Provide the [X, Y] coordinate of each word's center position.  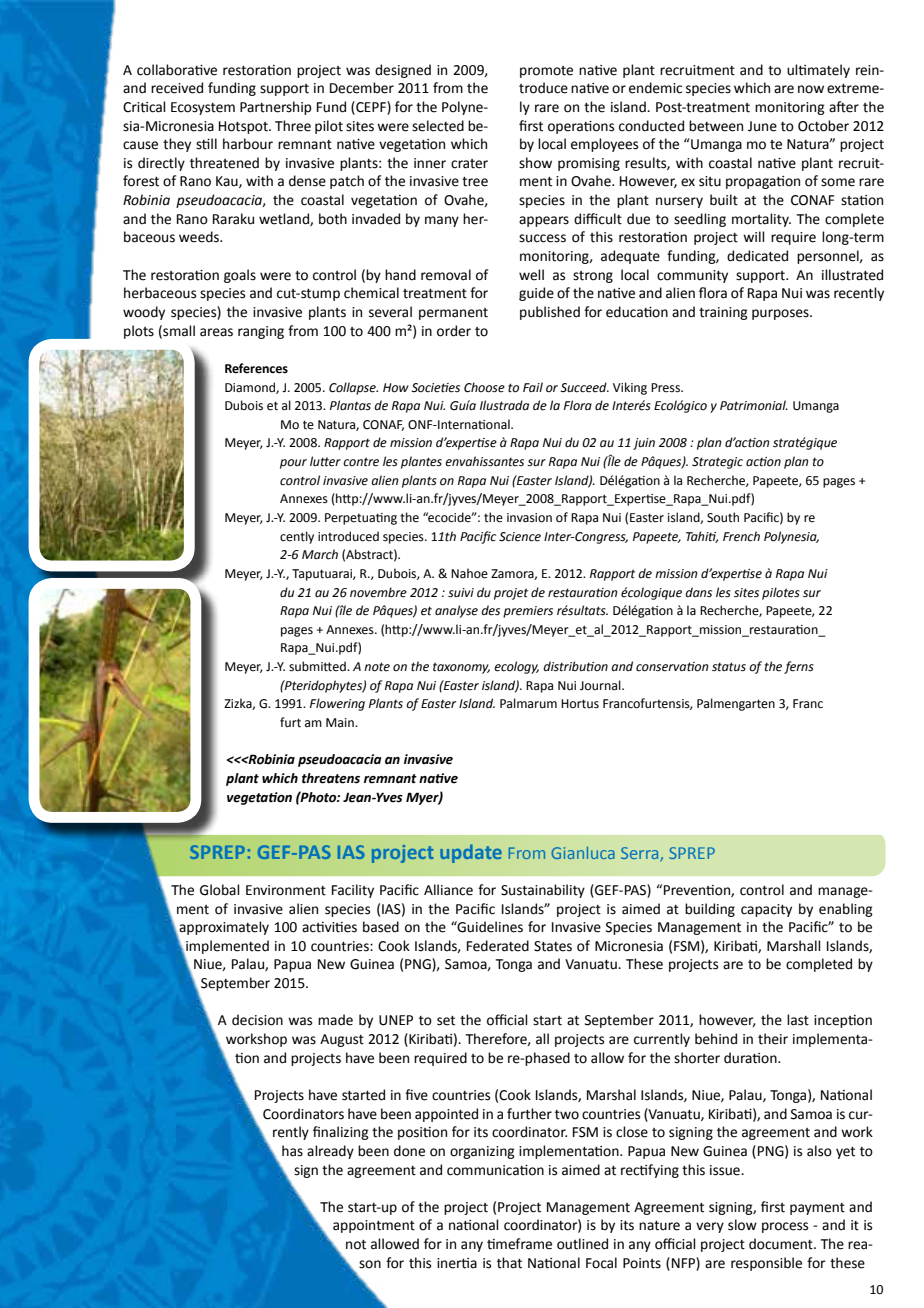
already [330, 1152]
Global [220, 890]
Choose [484, 387]
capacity [766, 910]
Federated [498, 946]
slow [742, 1225]
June [762, 126]
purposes [781, 314]
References [256, 368]
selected [438, 126]
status [729, 667]
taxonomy [461, 668]
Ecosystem [203, 108]
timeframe [519, 1244]
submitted [318, 666]
